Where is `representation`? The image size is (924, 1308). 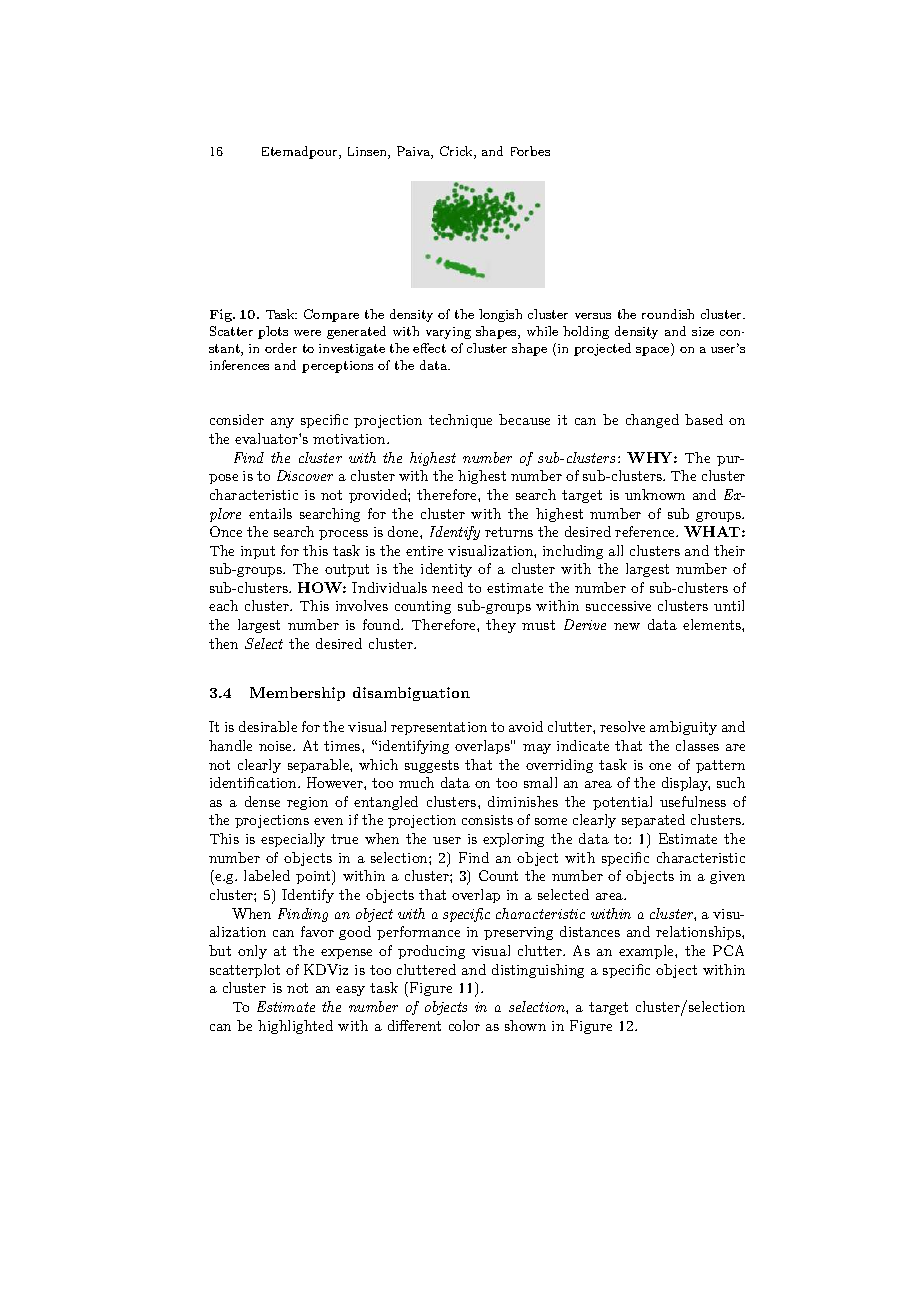 representation is located at coordinates (439, 728).
